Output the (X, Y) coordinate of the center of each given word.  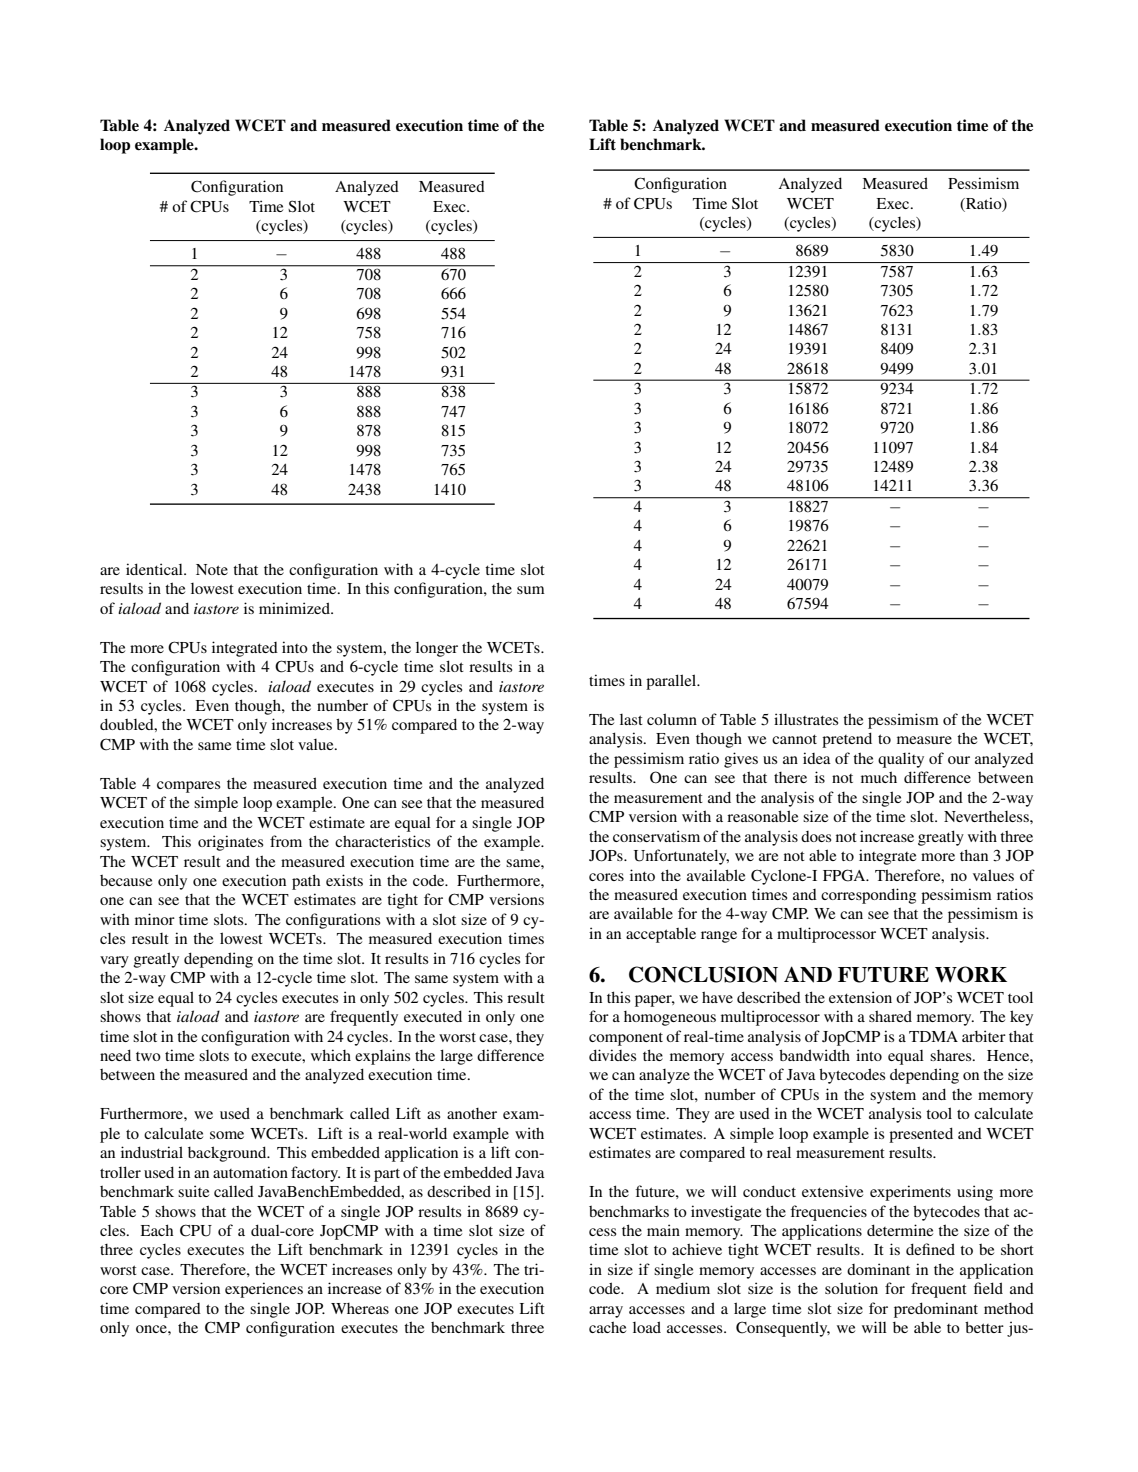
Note (212, 569)
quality (901, 760)
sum (531, 590)
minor (155, 919)
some (227, 1135)
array (606, 1312)
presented (921, 1135)
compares (188, 787)
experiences (264, 1290)
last (631, 719)
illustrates (806, 719)
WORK (971, 974)
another (472, 1113)
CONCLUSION (703, 974)
